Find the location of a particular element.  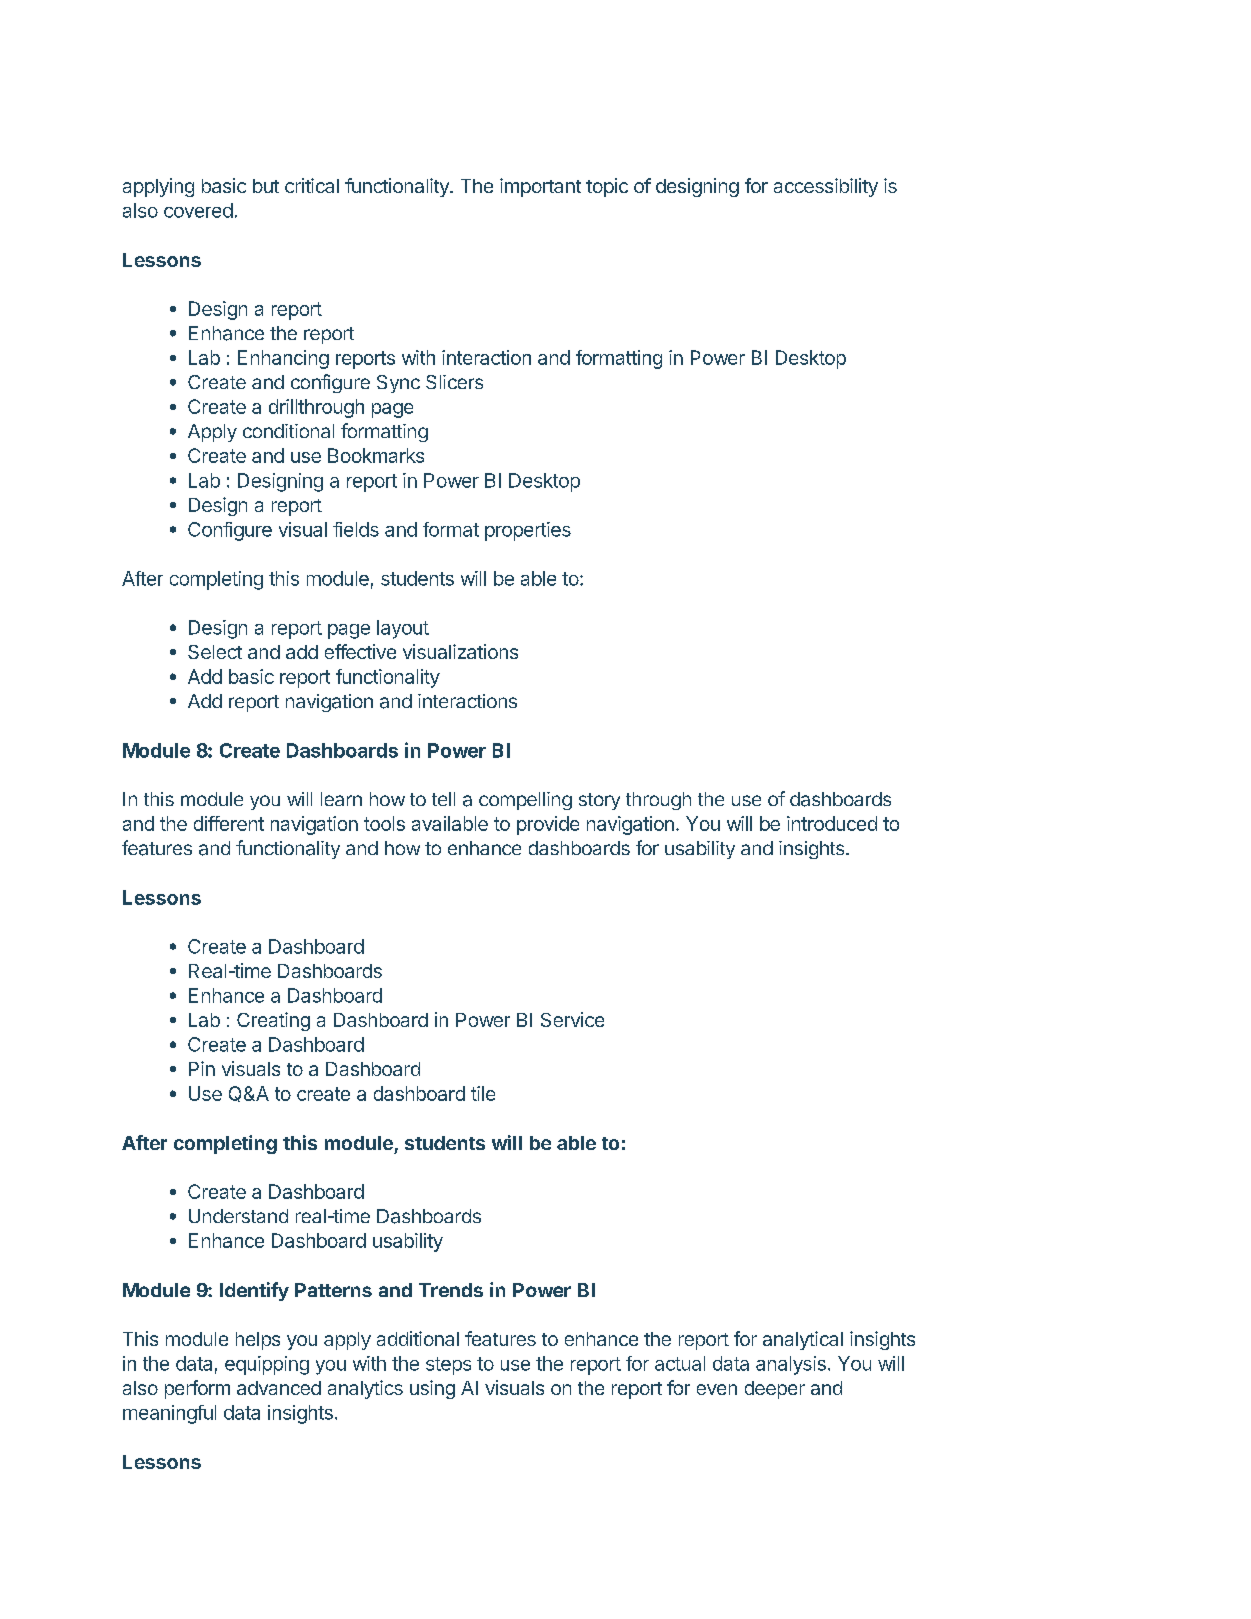

accessibility is located at coordinates (826, 187).
